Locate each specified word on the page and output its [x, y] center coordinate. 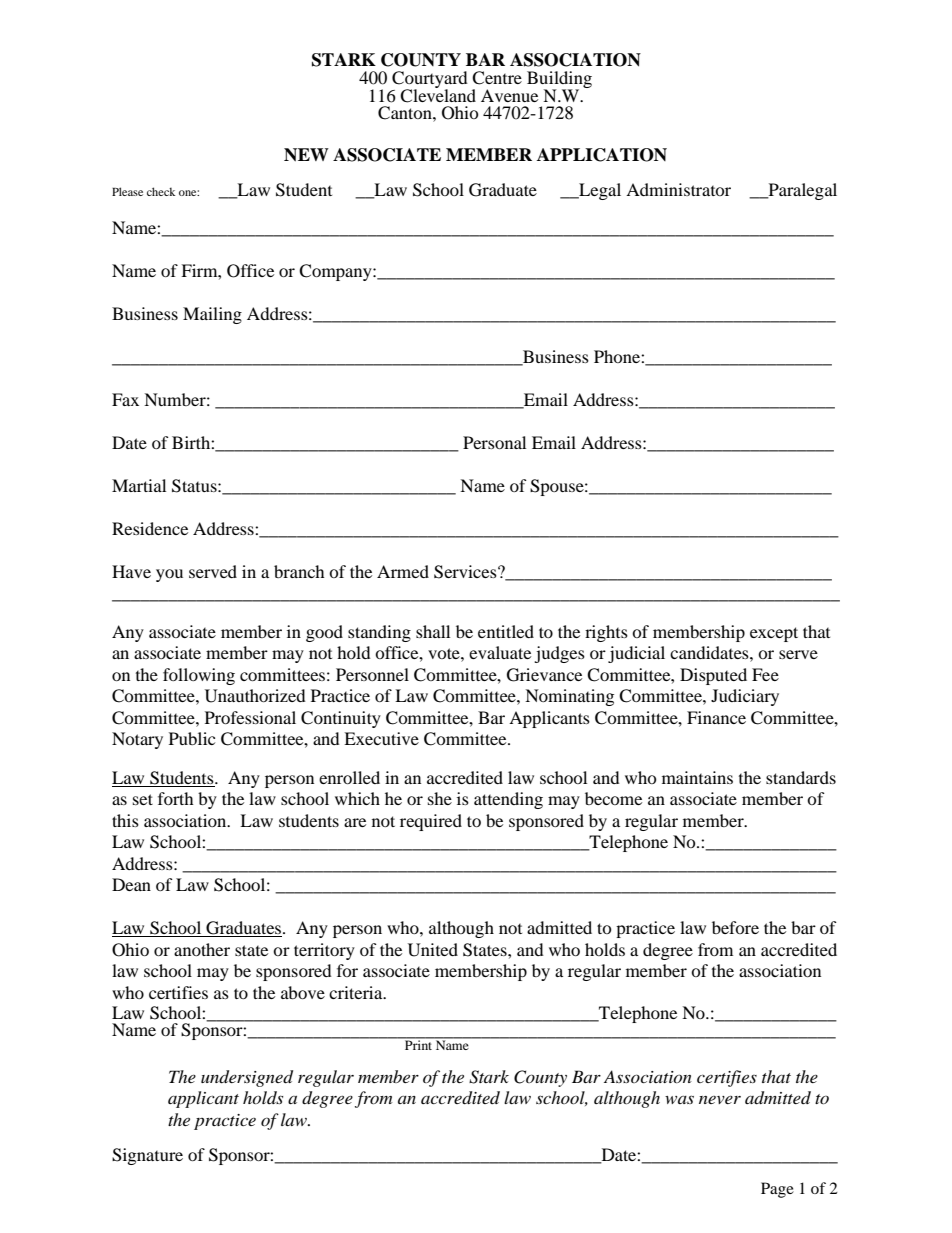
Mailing [212, 315]
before [735, 927]
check [161, 191]
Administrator [678, 189]
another [202, 949]
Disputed [713, 676]
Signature [147, 1156]
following [199, 676]
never [720, 1100]
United [433, 950]
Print [419, 1044]
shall [433, 631]
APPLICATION [602, 155]
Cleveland [438, 94]
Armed [403, 571]
